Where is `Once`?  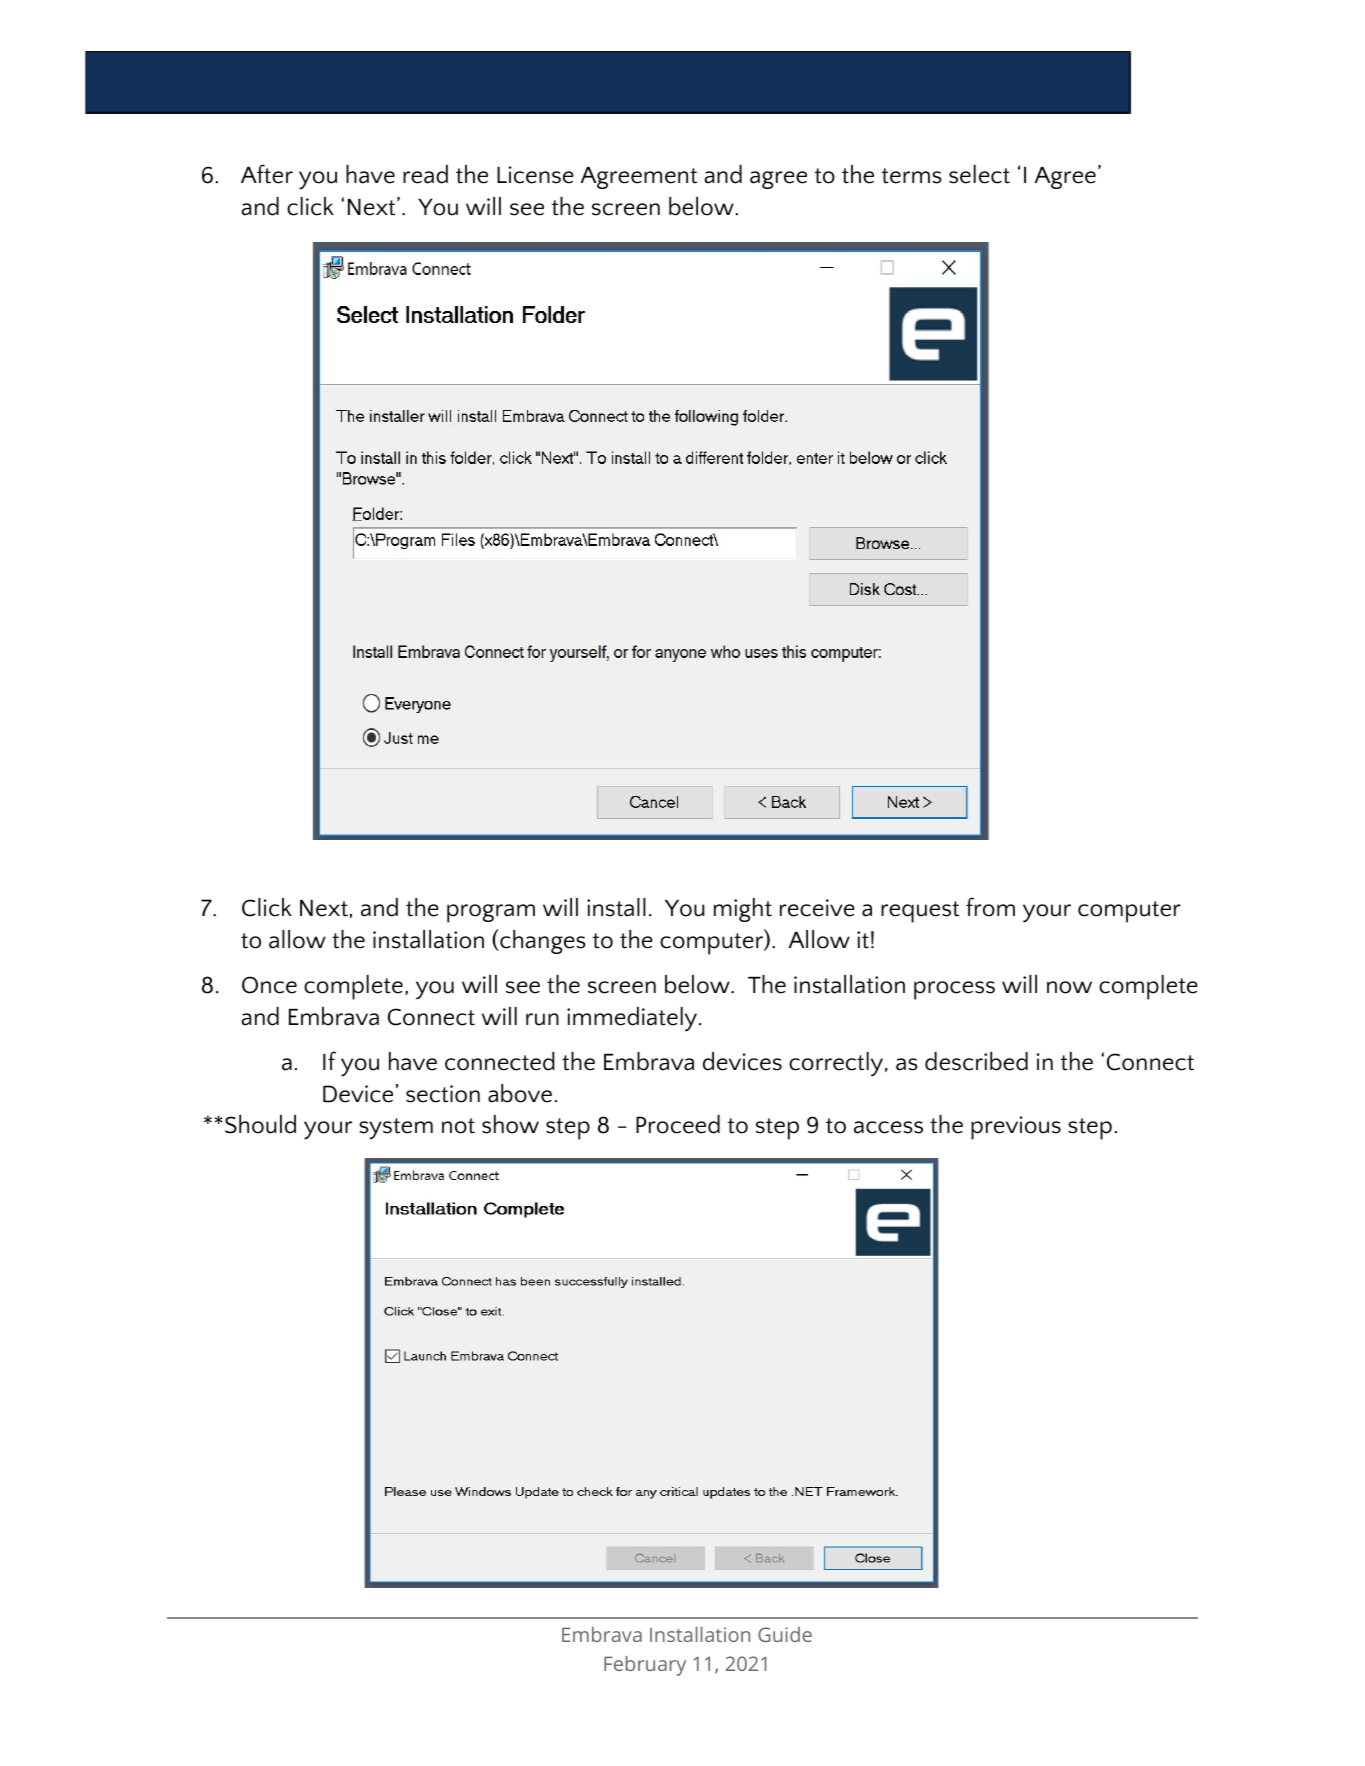 Once is located at coordinates (269, 985).
